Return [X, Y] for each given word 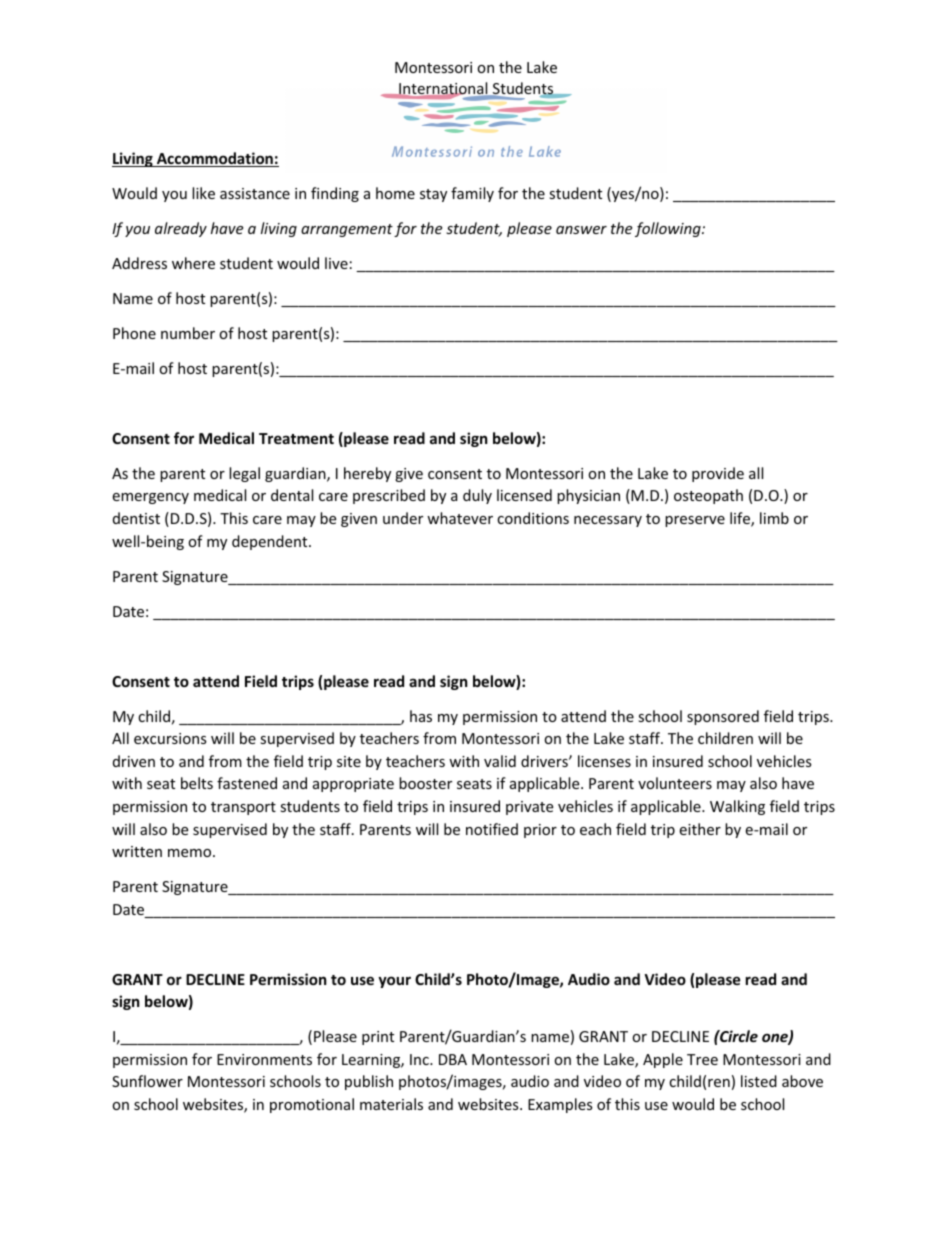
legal [244, 474]
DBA [453, 1059]
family [472, 194]
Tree [702, 1059]
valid [500, 761]
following [669, 229]
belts [197, 783]
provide [718, 474]
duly [477, 496]
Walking [737, 807]
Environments [264, 1059]
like [203, 193]
